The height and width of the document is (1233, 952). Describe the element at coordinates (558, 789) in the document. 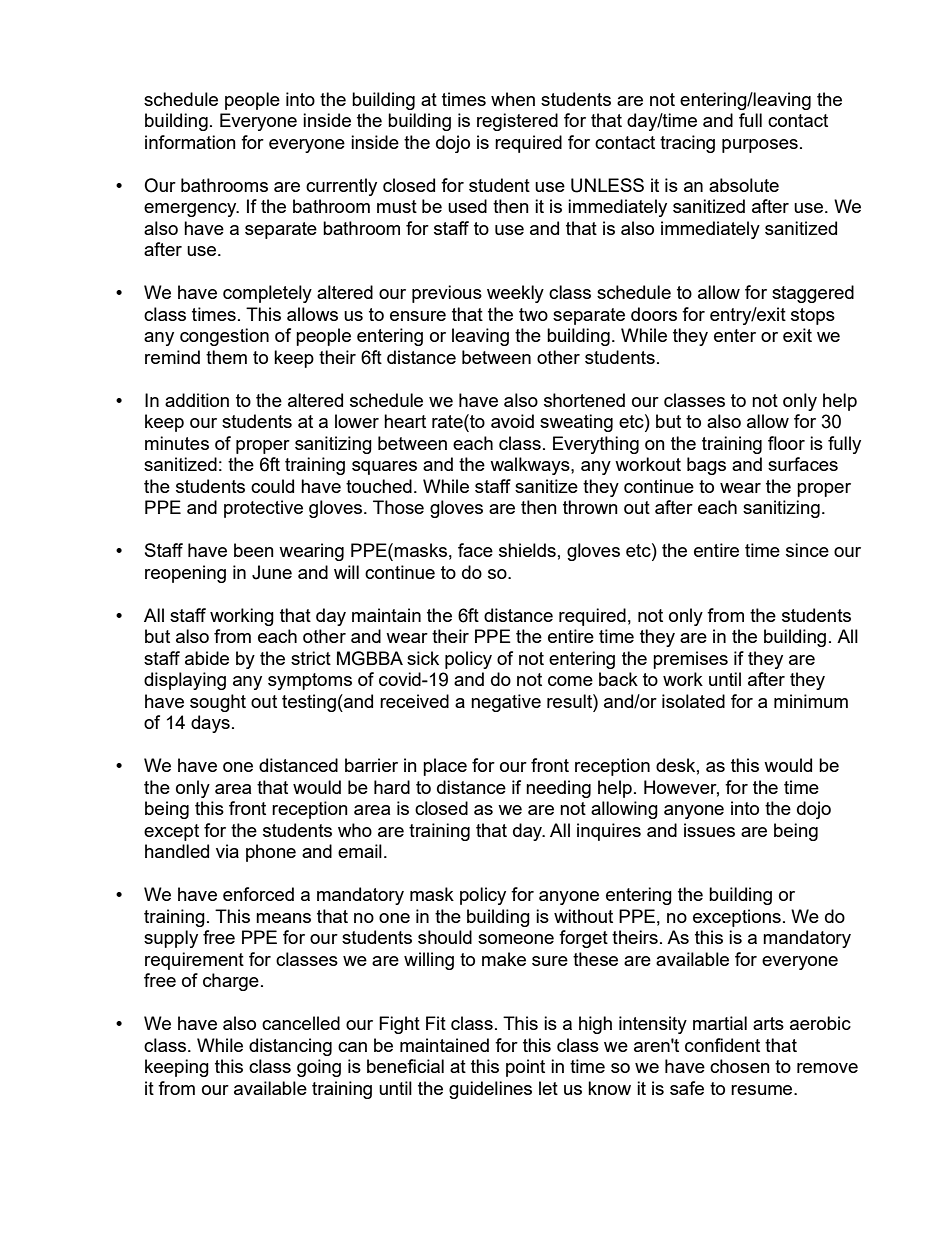

I see `needing` at that location.
